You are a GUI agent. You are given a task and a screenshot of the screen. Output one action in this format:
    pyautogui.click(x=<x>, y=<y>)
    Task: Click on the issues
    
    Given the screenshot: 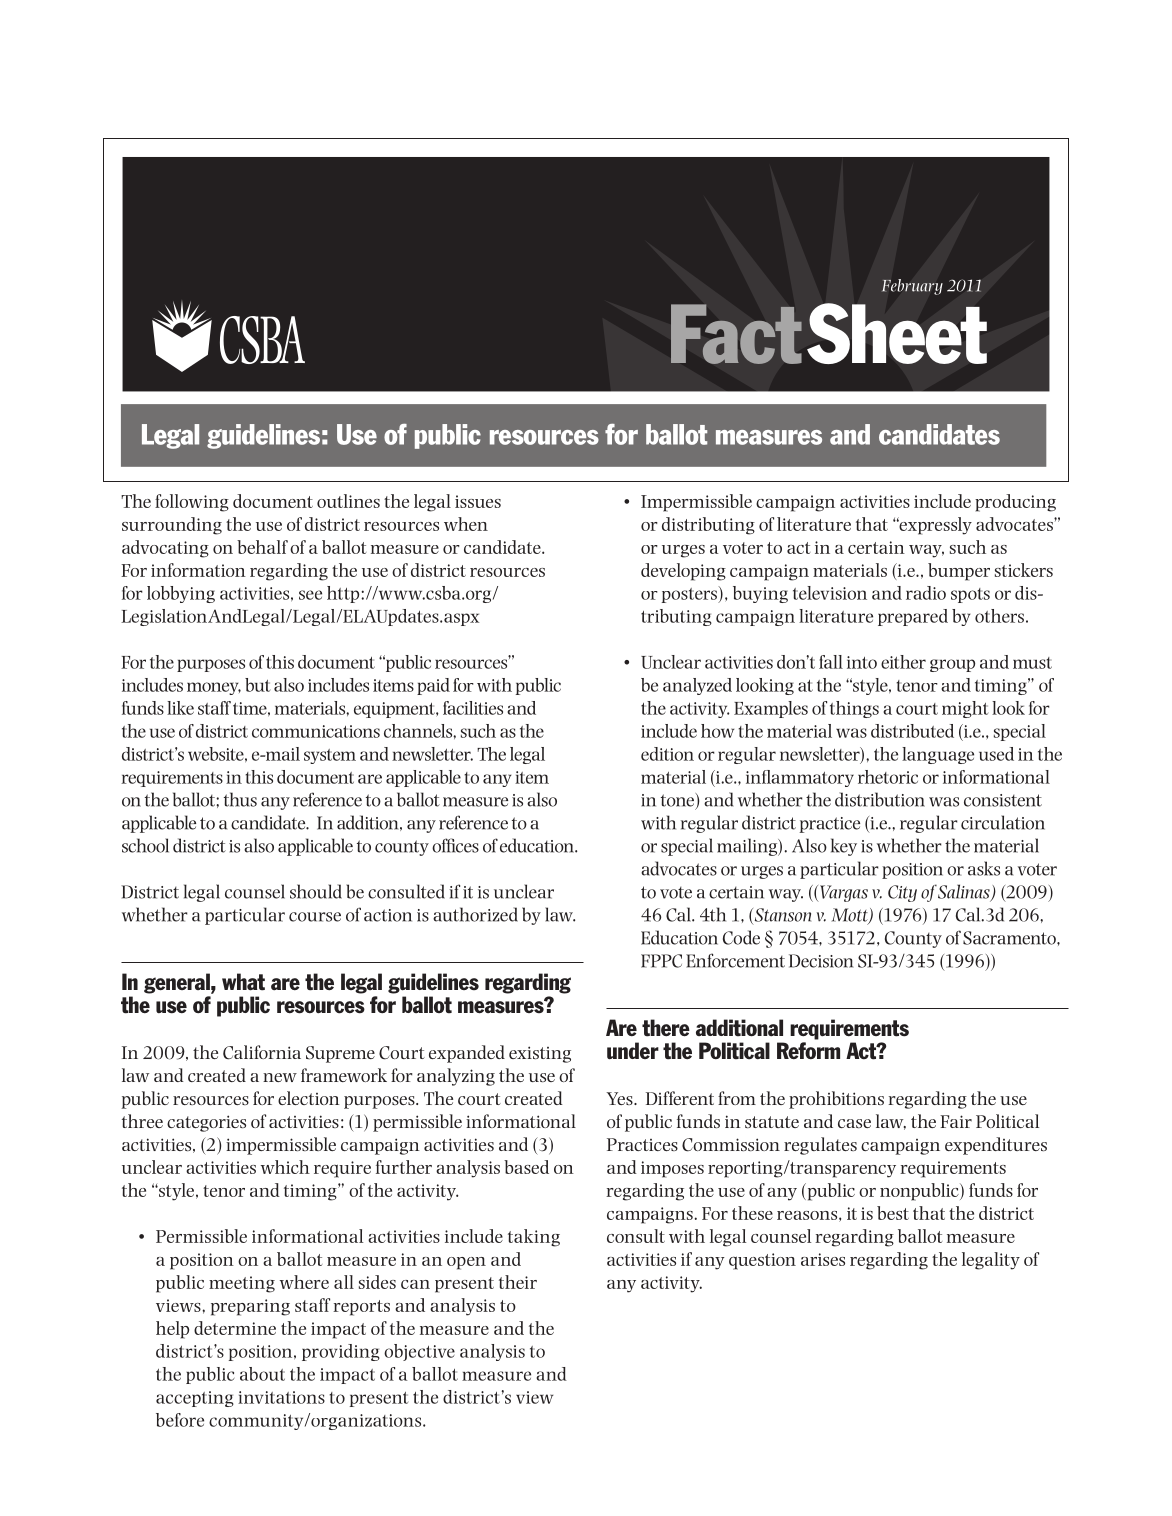 What is the action you would take?
    pyautogui.click(x=478, y=501)
